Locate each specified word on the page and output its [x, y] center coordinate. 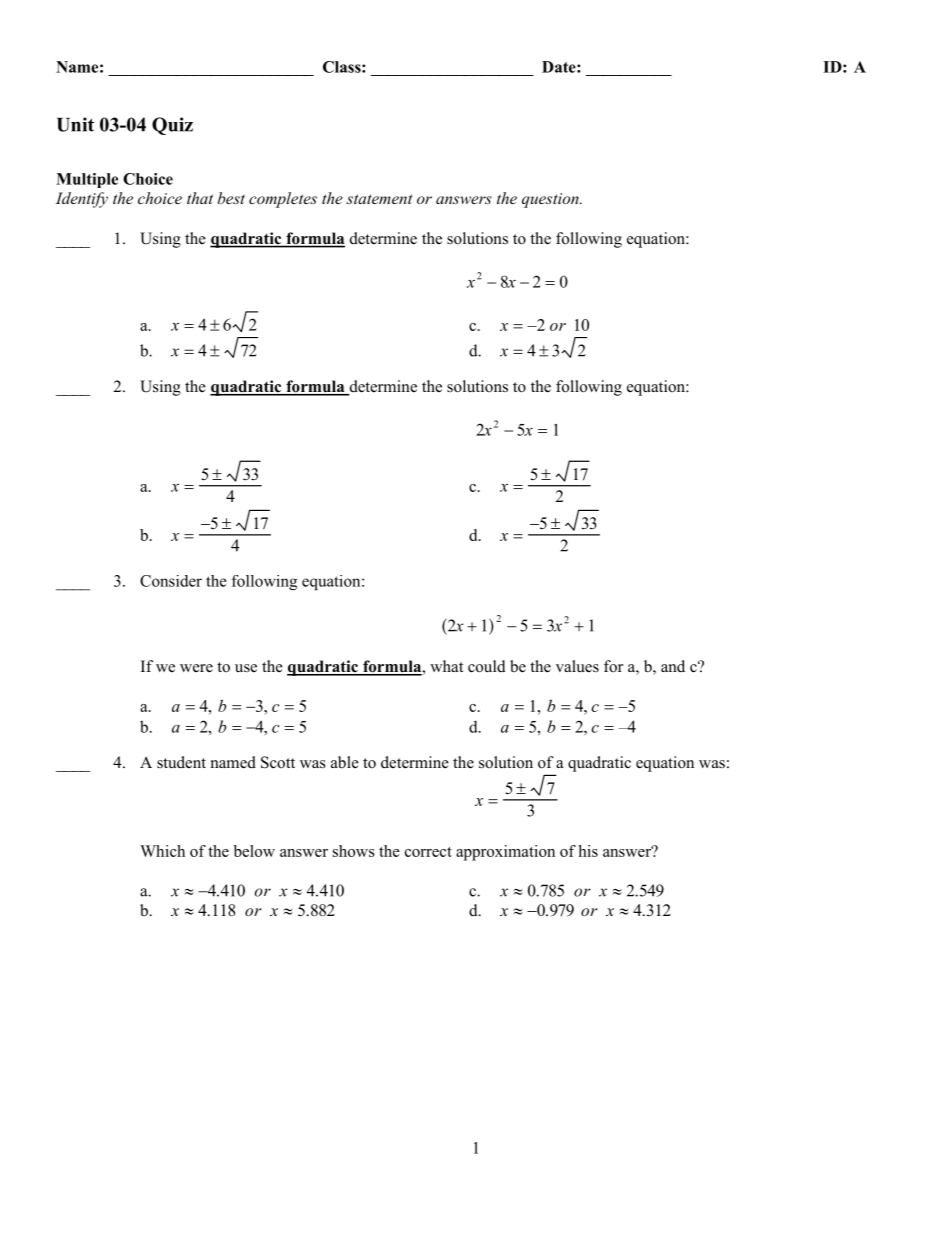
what [446, 666]
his [588, 851]
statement [379, 199]
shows [354, 851]
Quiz [172, 126]
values [577, 666]
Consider [171, 581]
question [551, 200]
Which [162, 851]
